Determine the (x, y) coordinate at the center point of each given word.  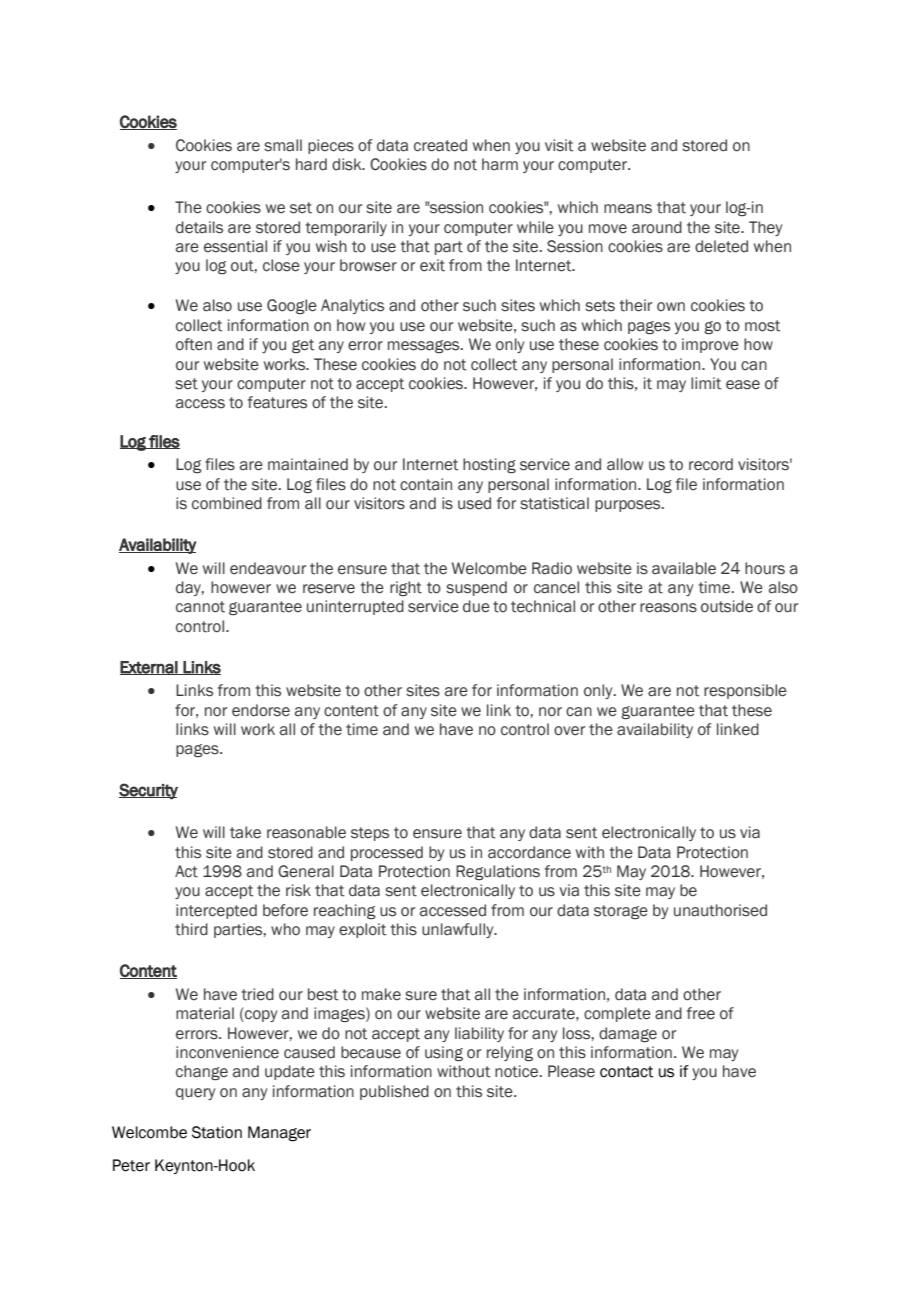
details (199, 227)
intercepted (216, 911)
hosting (489, 465)
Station (217, 1132)
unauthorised (720, 910)
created (440, 145)
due (476, 606)
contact (627, 1072)
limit (706, 383)
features (277, 402)
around (657, 227)
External (149, 668)
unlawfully (459, 930)
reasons (668, 608)
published (394, 1092)
